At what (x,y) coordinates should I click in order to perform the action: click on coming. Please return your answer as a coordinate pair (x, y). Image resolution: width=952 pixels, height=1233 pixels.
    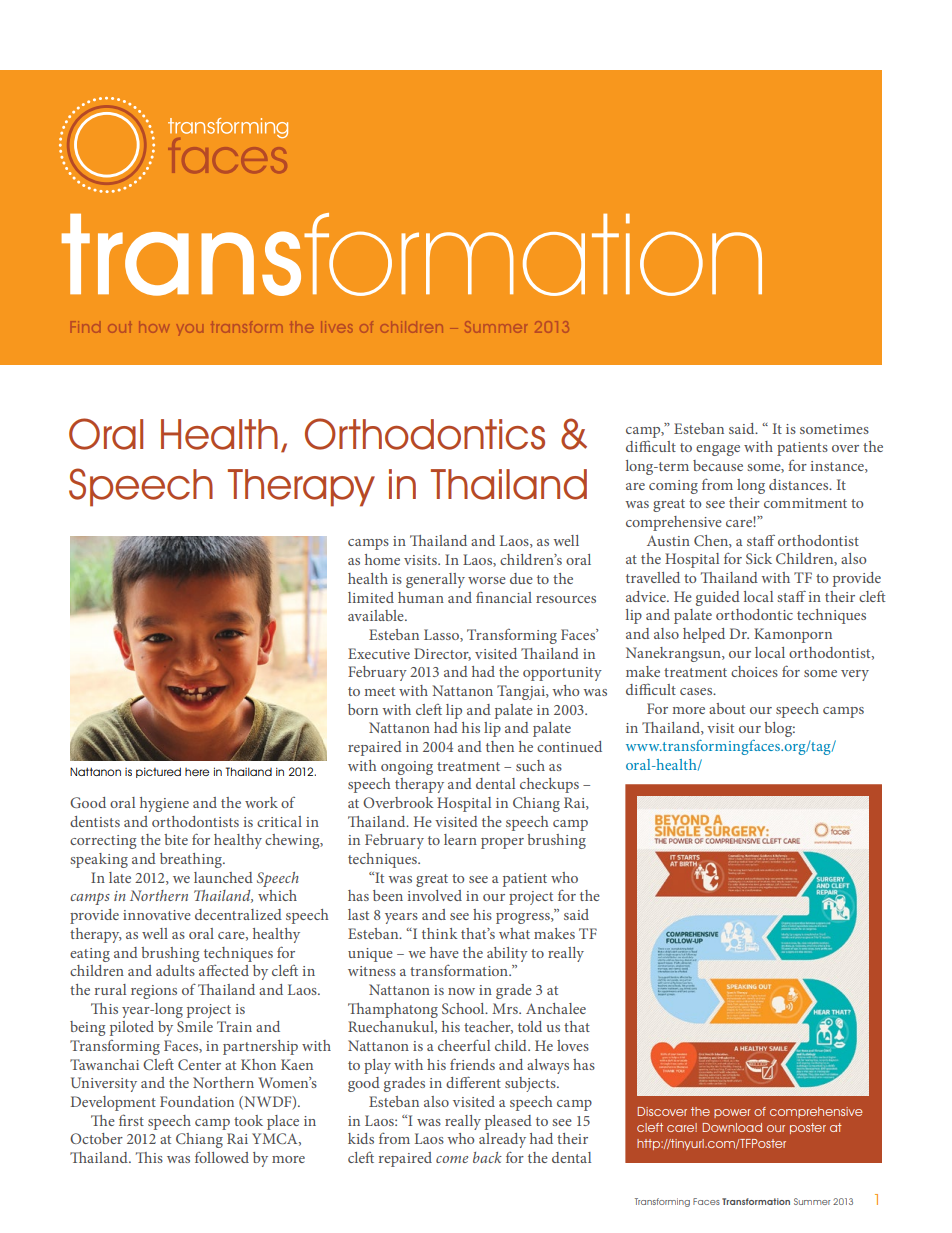
    Looking at the image, I should click on (673, 487).
